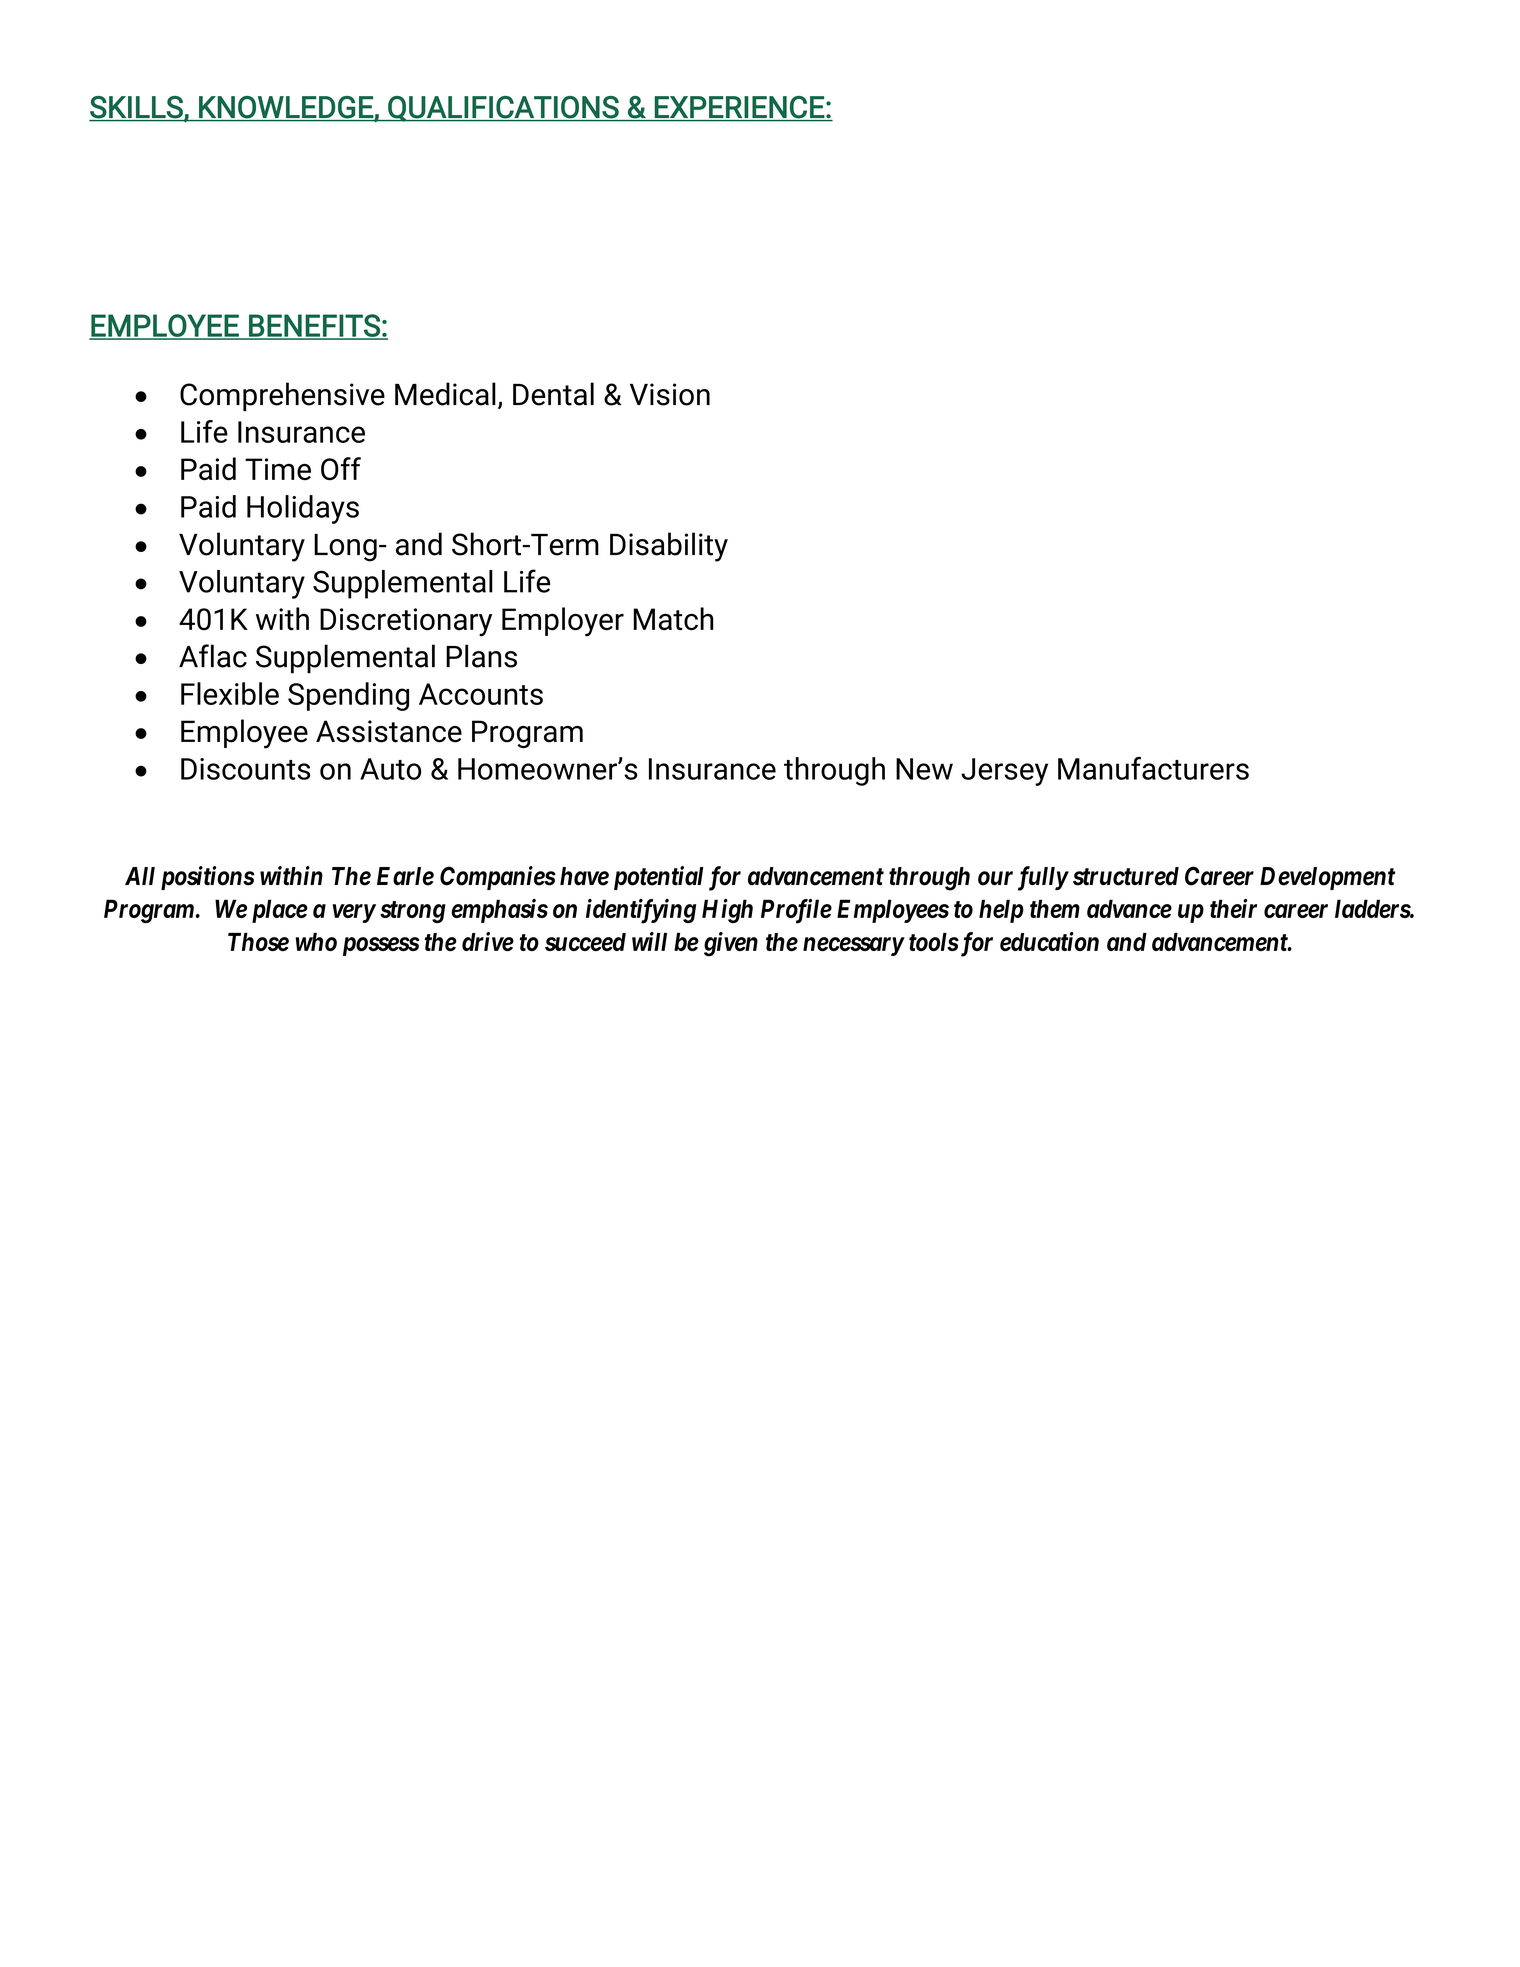 Image resolution: width=1520 pixels, height=1967 pixels. What do you see at coordinates (673, 618) in the page?
I see `Match` at bounding box center [673, 618].
